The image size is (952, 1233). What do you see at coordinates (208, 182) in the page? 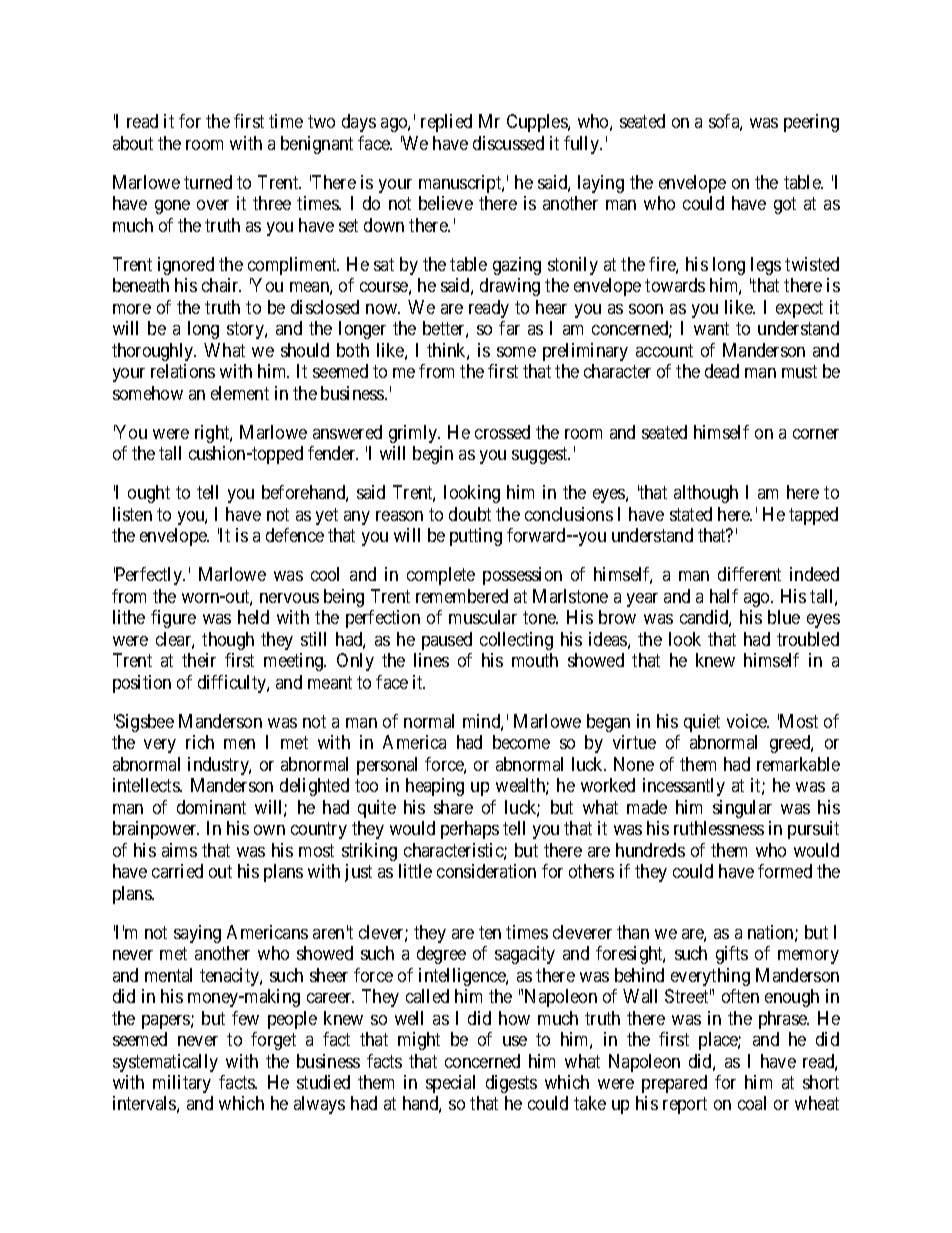
I see `turned` at bounding box center [208, 182].
